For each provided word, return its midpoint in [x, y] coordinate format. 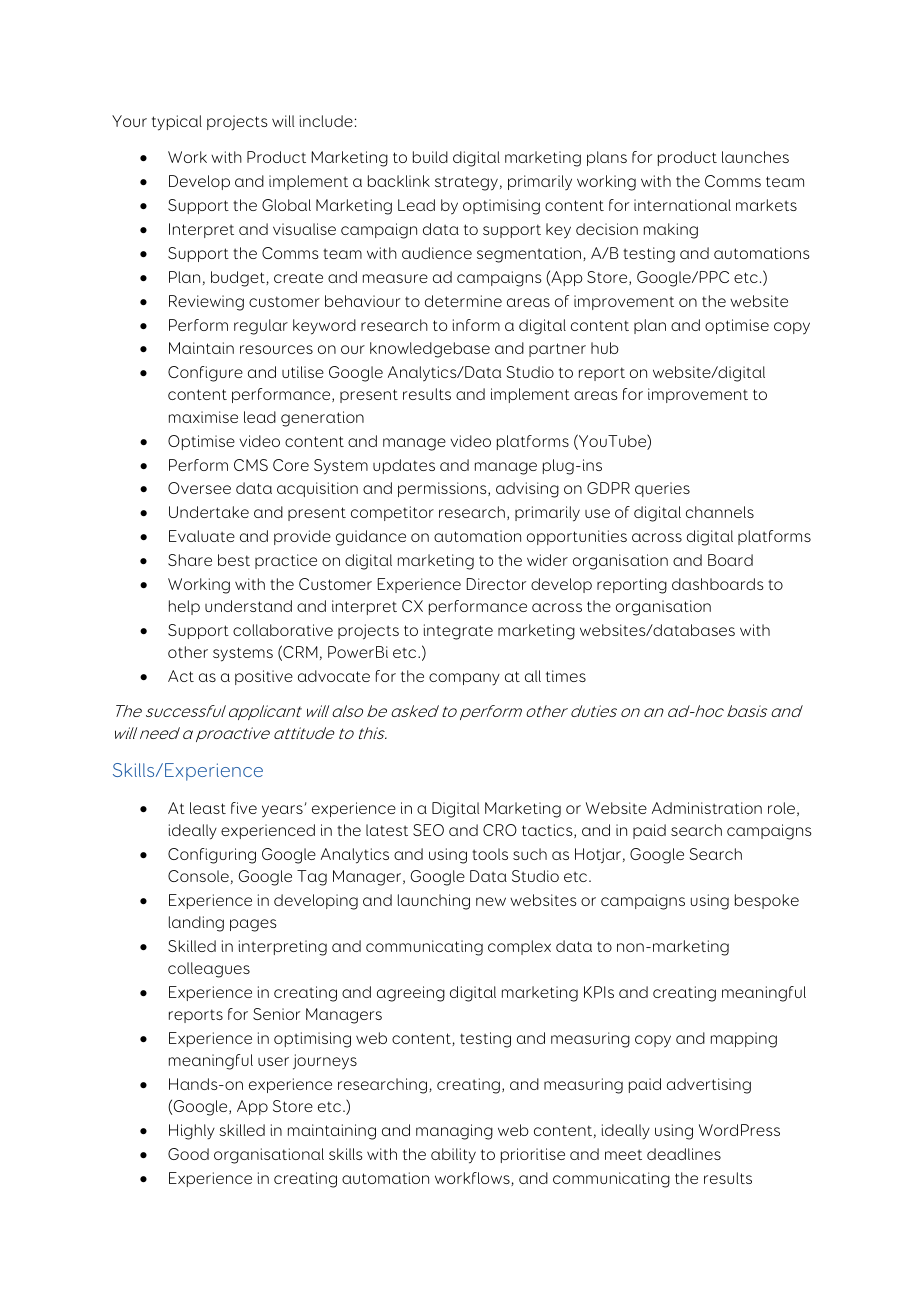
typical [177, 123]
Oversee [199, 488]
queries [662, 489]
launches [755, 157]
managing [454, 1132]
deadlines [684, 1154]
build [430, 157]
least [208, 808]
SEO [428, 830]
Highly [192, 1132]
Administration [707, 808]
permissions [443, 489]
